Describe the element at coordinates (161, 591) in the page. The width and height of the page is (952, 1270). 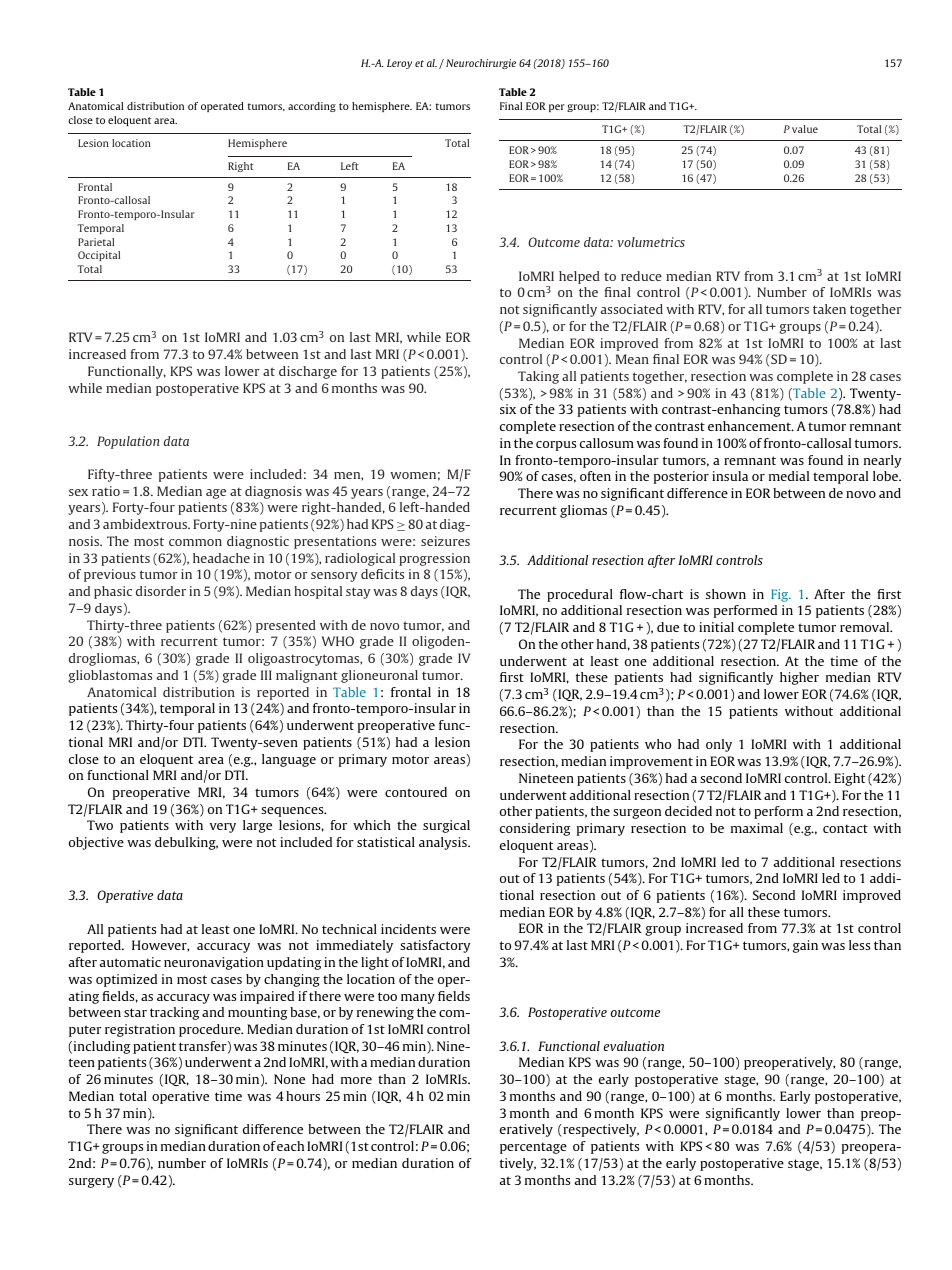
I see `disorder` at that location.
